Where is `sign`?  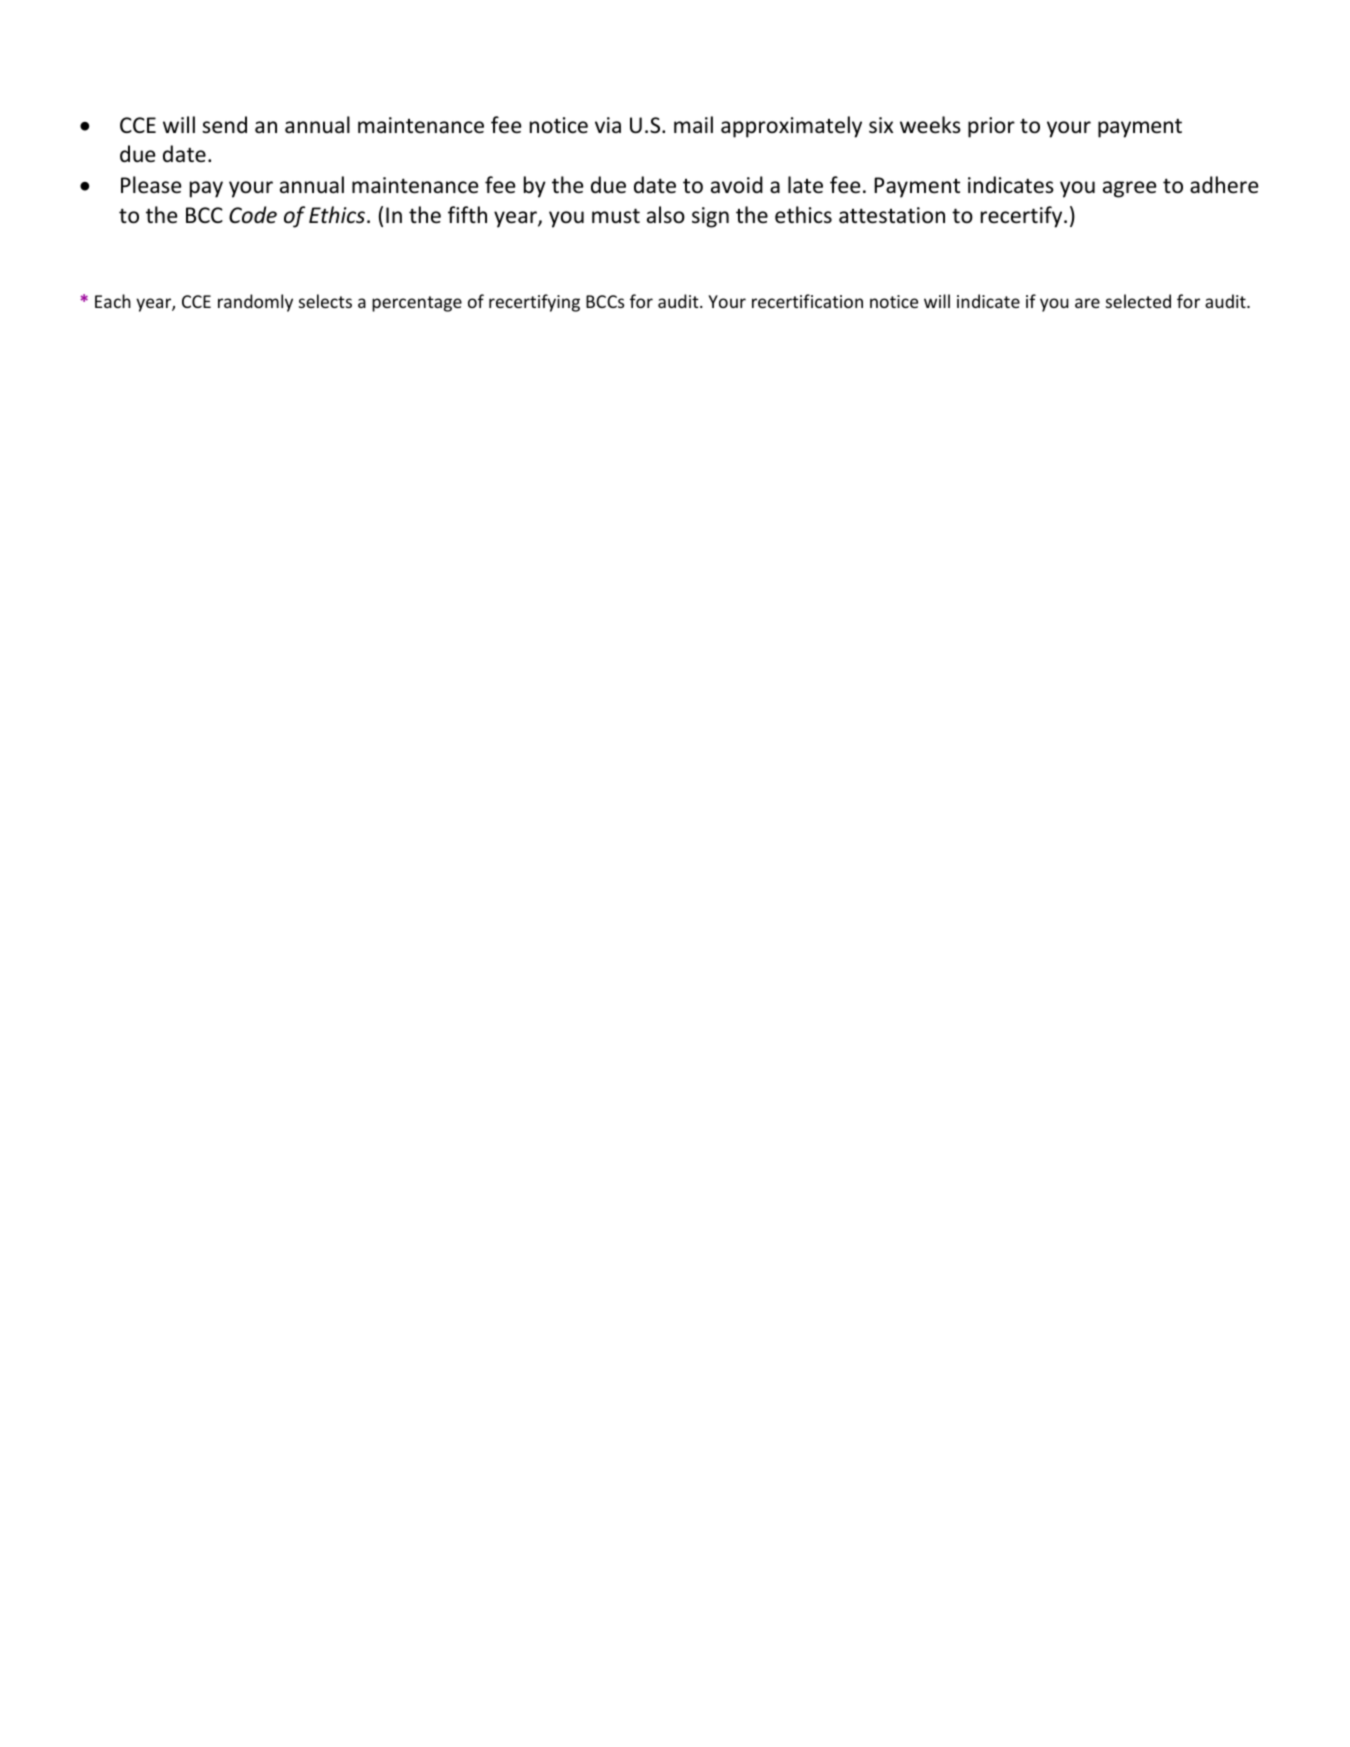 sign is located at coordinates (710, 217).
